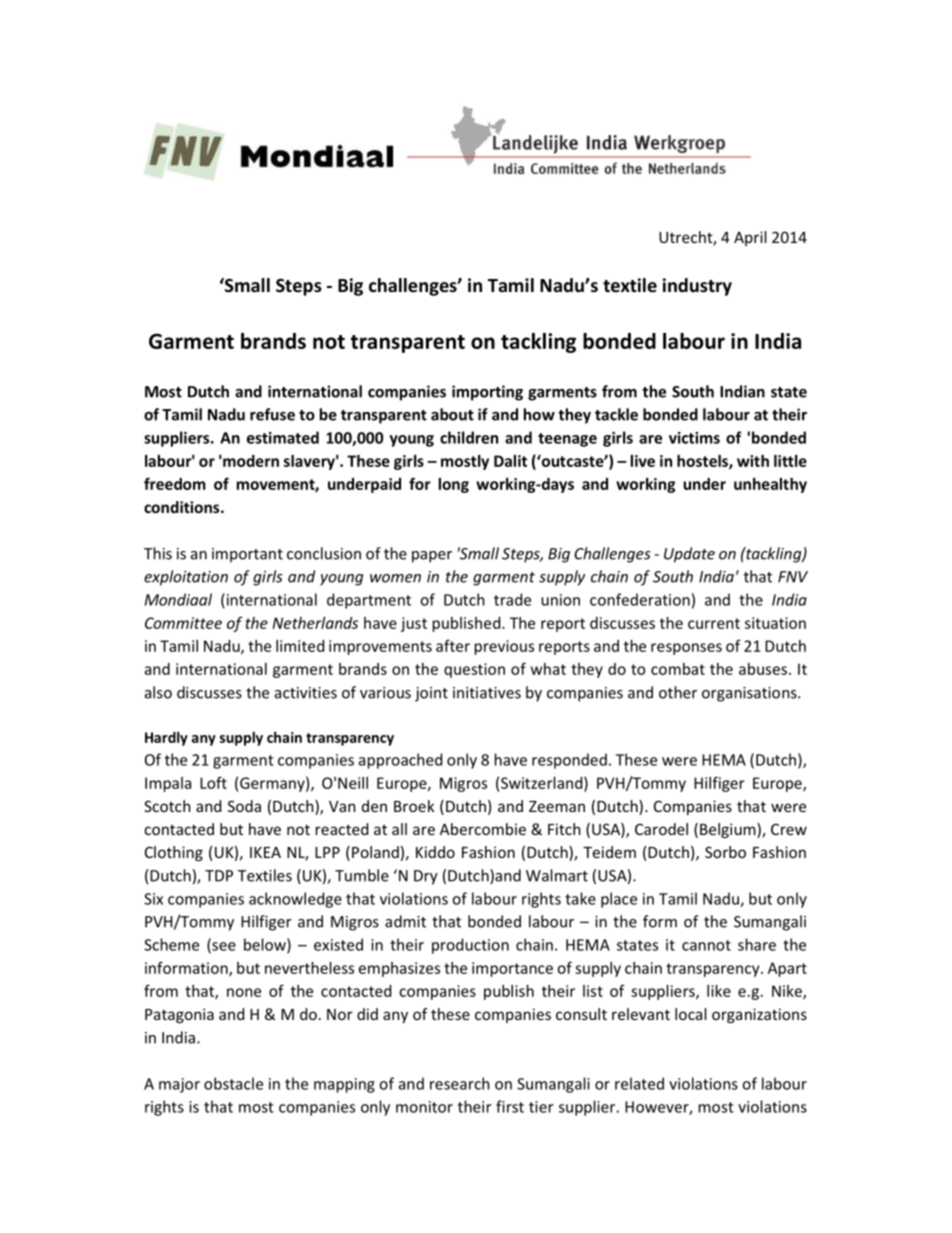  What do you see at coordinates (487, 393) in the screenshot?
I see `importing` at bounding box center [487, 393].
